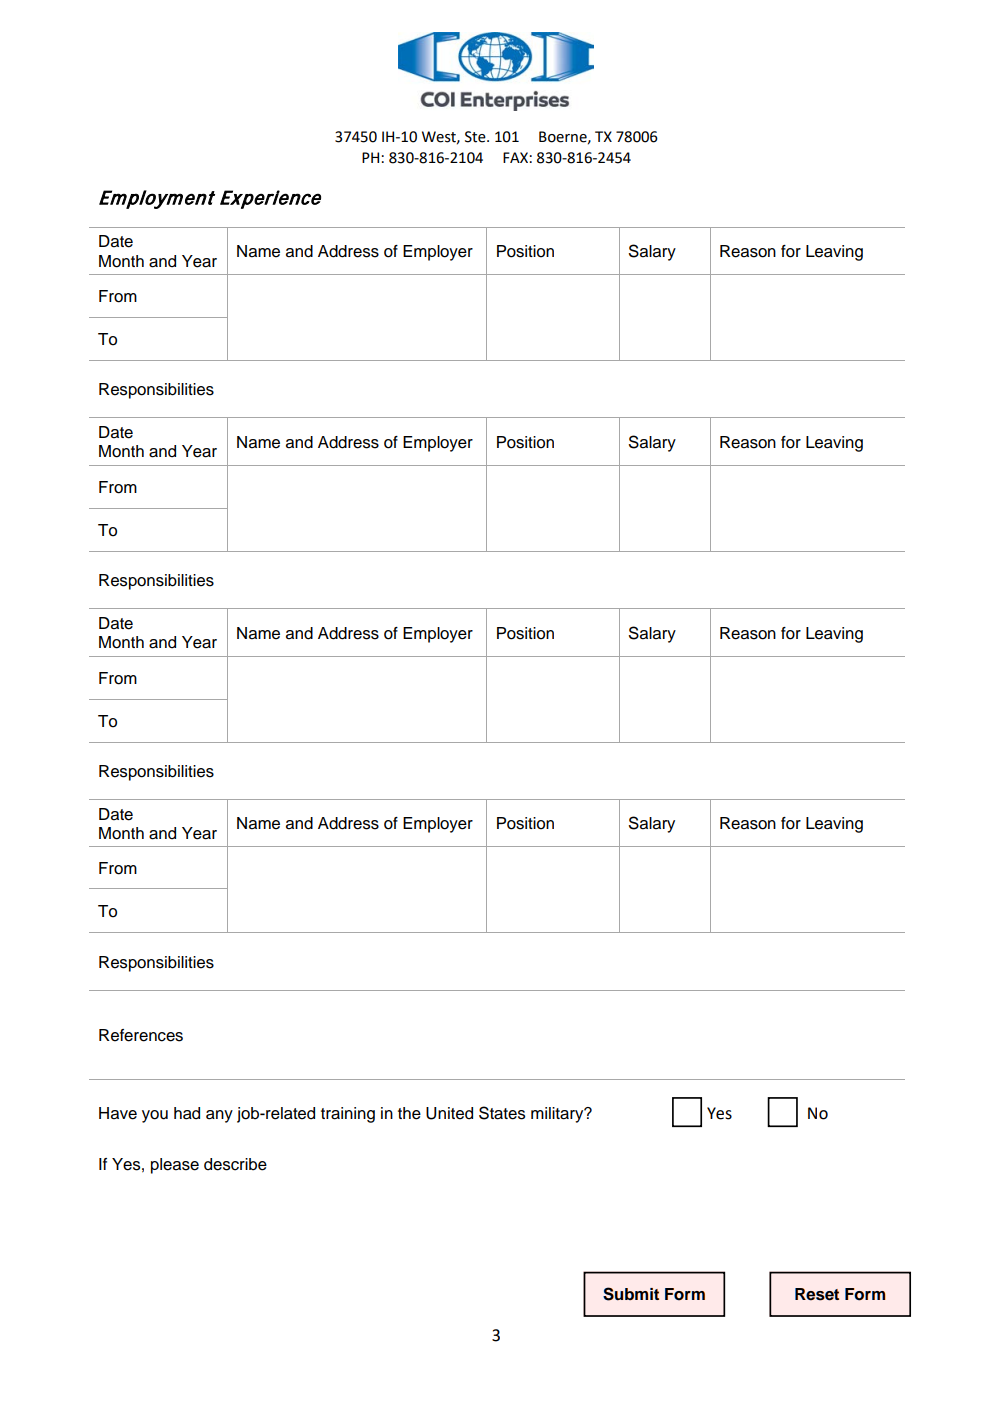  I want to click on describe, so click(235, 1164).
